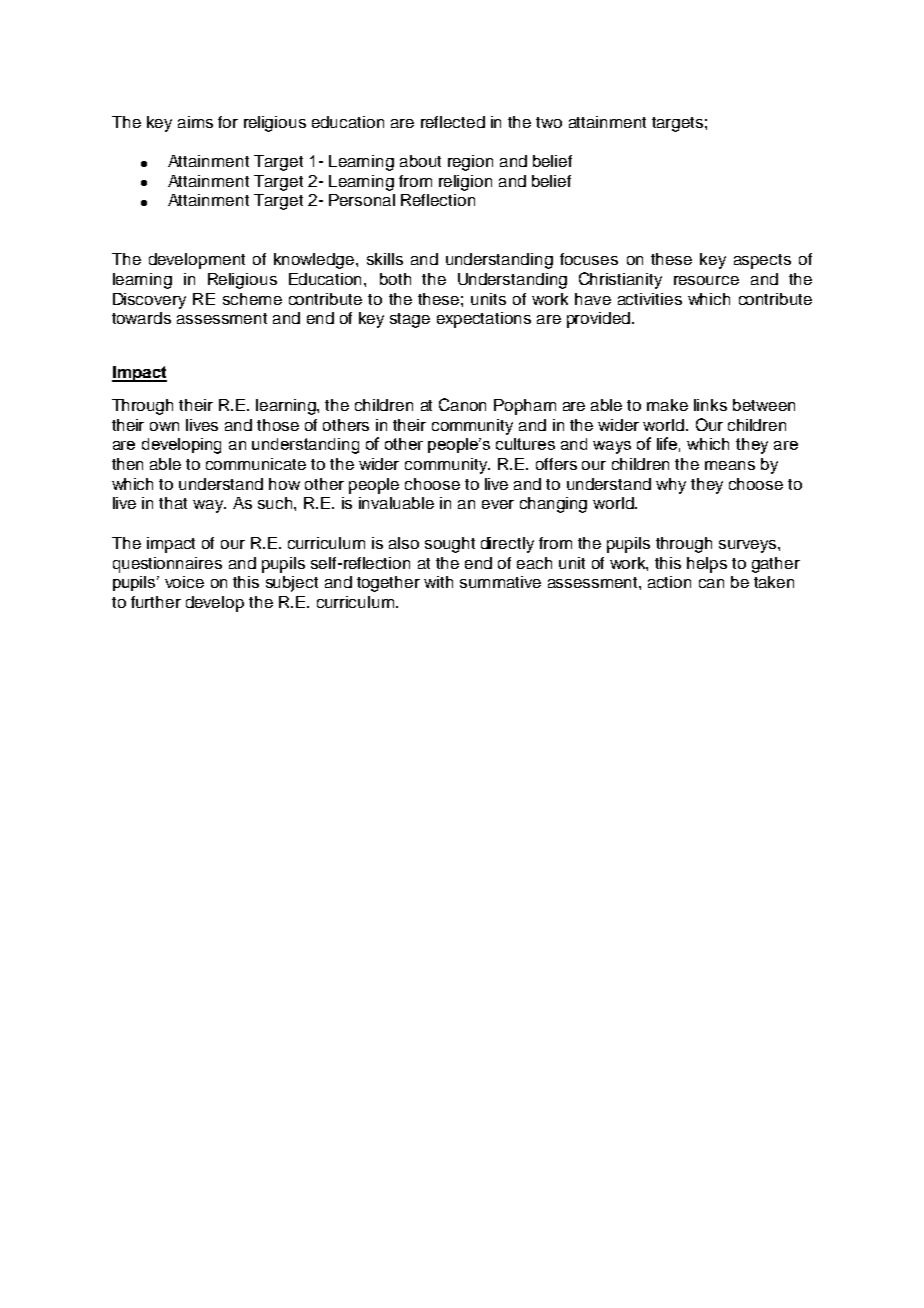  Describe the element at coordinates (141, 318) in the screenshot. I see `towards` at that location.
